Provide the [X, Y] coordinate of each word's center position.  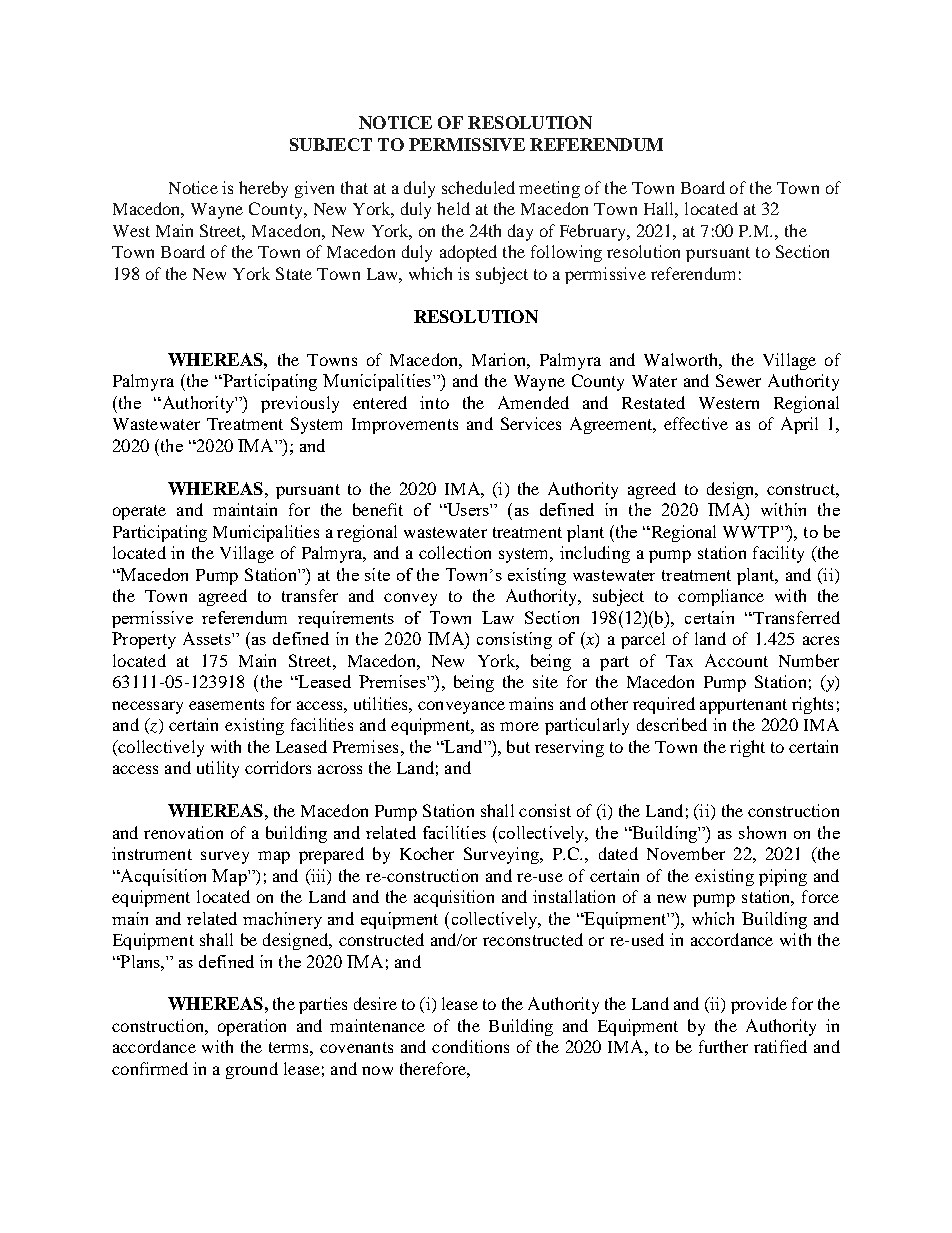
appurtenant [743, 706]
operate [139, 512]
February [594, 232]
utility [218, 769]
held [453, 208]
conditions [470, 1046]
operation [252, 1027]
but [518, 746]
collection [455, 552]
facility [778, 554]
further [723, 1046]
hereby [263, 189]
